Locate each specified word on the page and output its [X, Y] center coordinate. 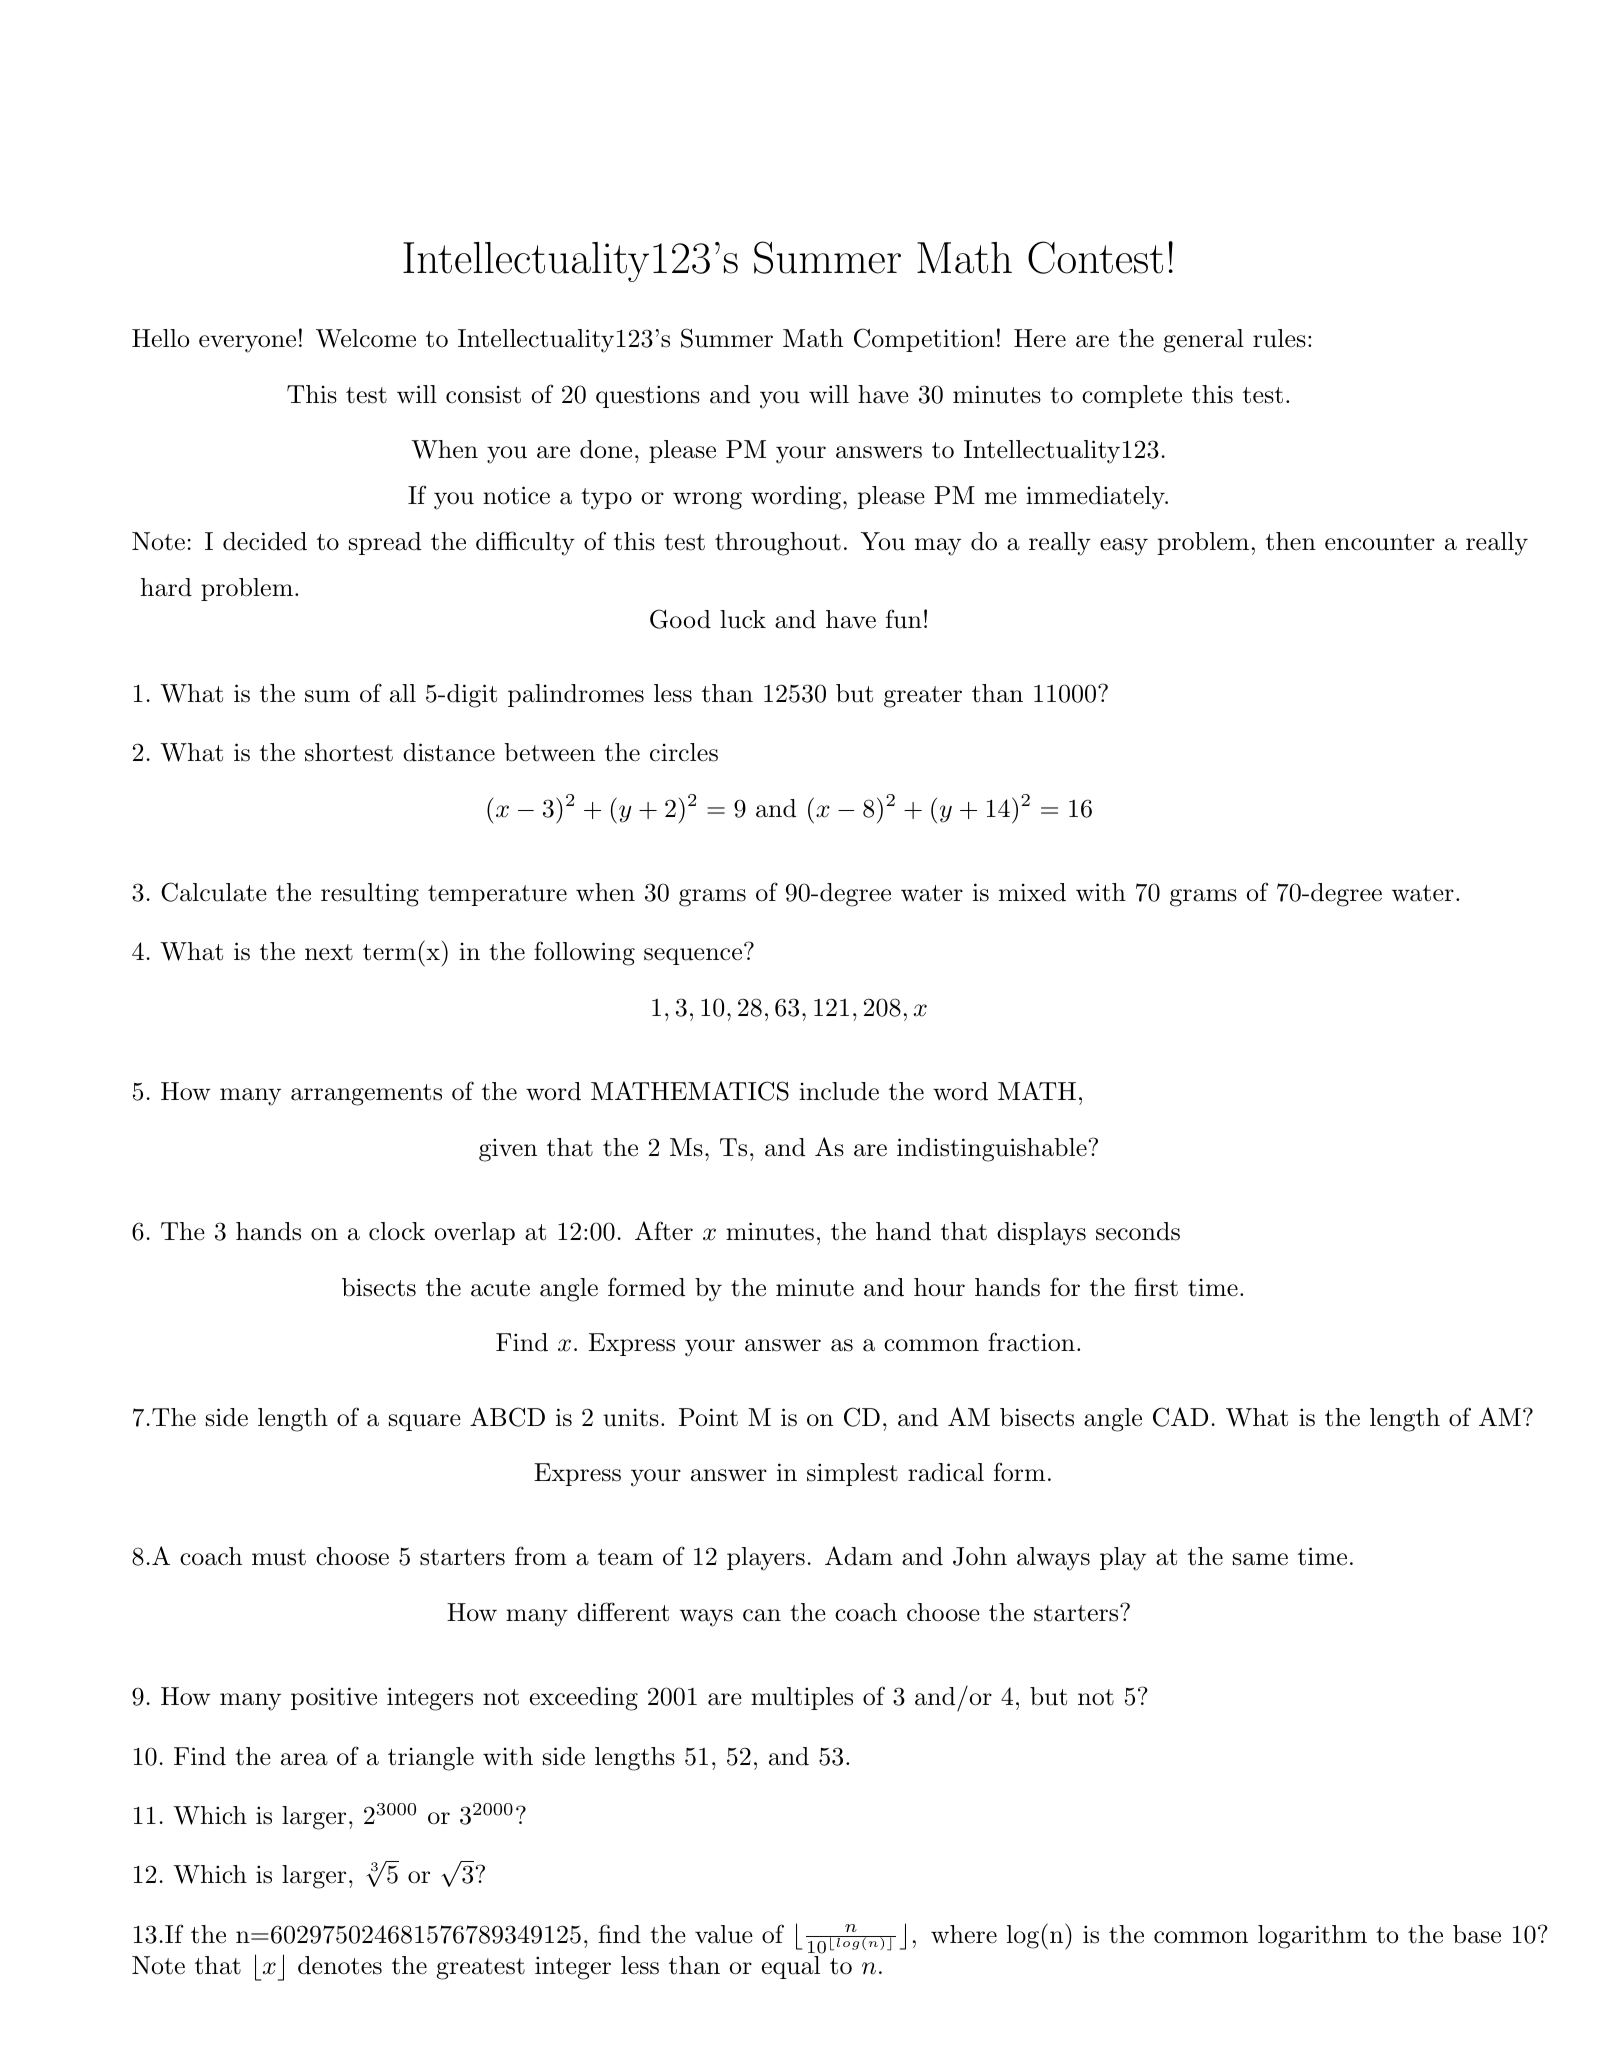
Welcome [366, 338]
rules [1279, 338]
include [839, 1091]
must [279, 1557]
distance [449, 752]
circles [684, 752]
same [1260, 1559]
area [304, 1759]
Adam [859, 1556]
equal [790, 1967]
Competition [924, 340]
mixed [1032, 892]
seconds [1138, 1231]
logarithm [1312, 1937]
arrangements [366, 1095]
